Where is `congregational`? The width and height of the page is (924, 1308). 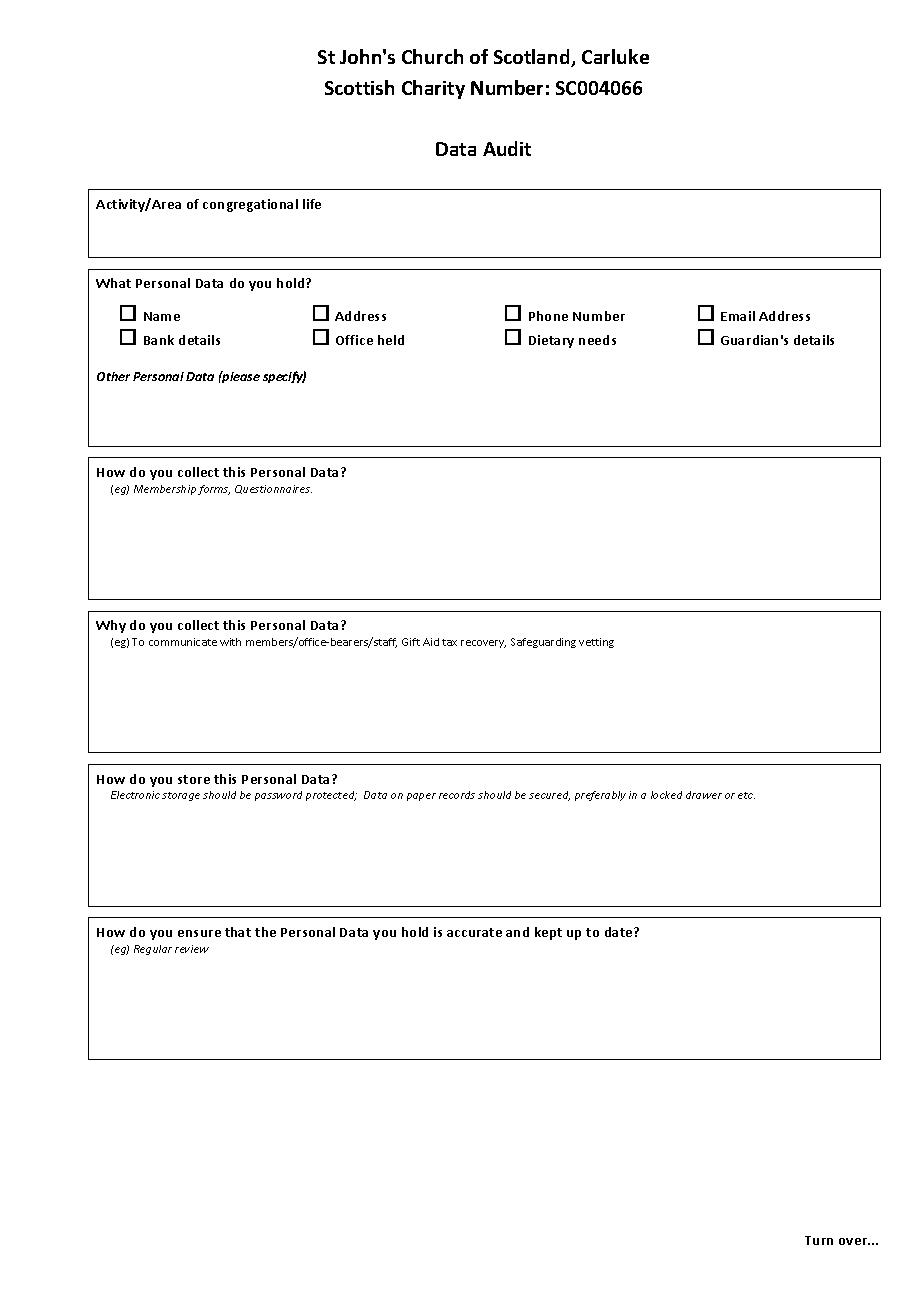 congregational is located at coordinates (250, 205).
